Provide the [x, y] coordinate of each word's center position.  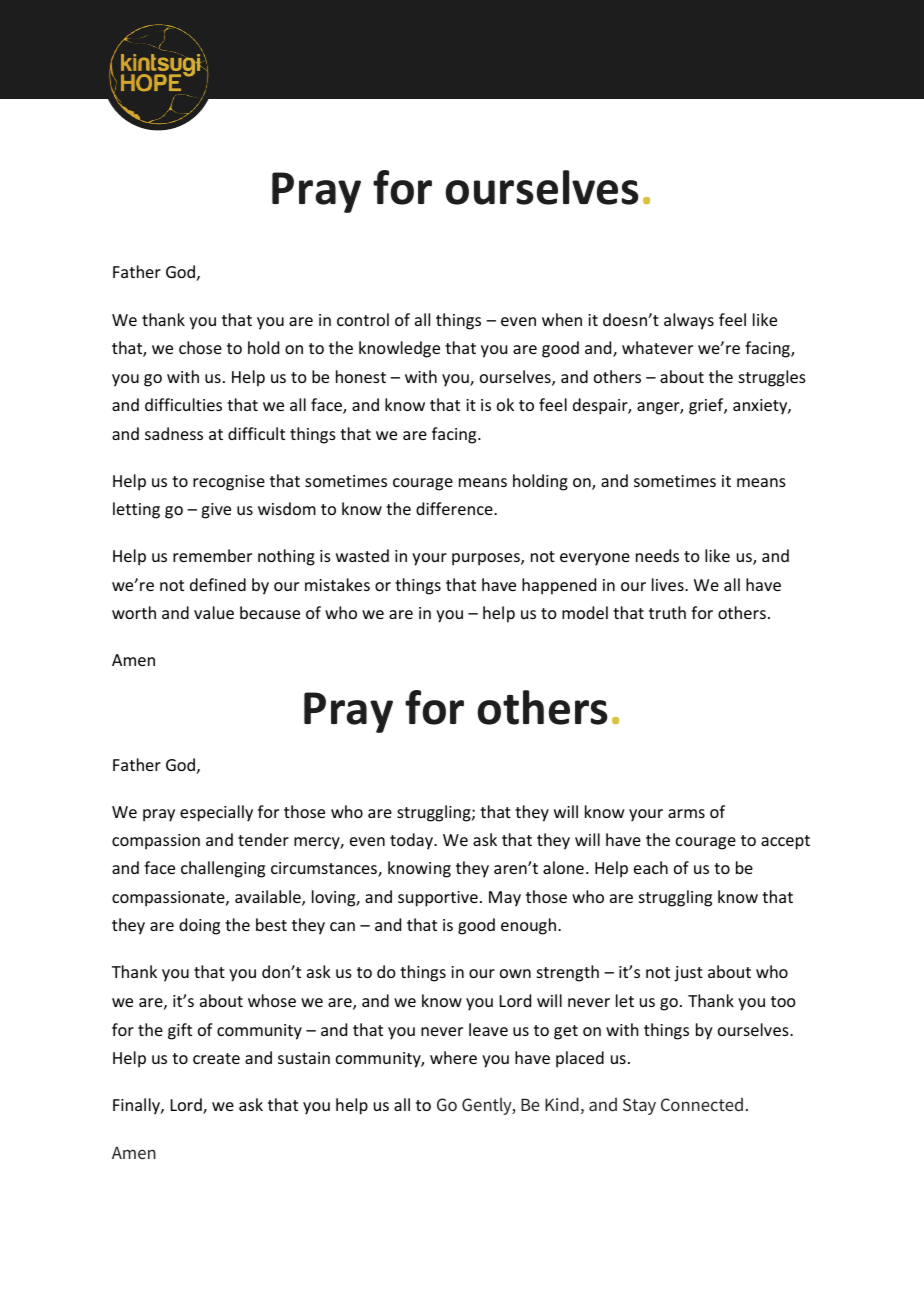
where [453, 1057]
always [689, 321]
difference [455, 508]
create [216, 1058]
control [363, 319]
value [214, 612]
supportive [438, 899]
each [651, 867]
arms [686, 813]
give [216, 511]
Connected [702, 1104]
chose [200, 347]
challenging [223, 869]
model [585, 612]
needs [657, 555]
